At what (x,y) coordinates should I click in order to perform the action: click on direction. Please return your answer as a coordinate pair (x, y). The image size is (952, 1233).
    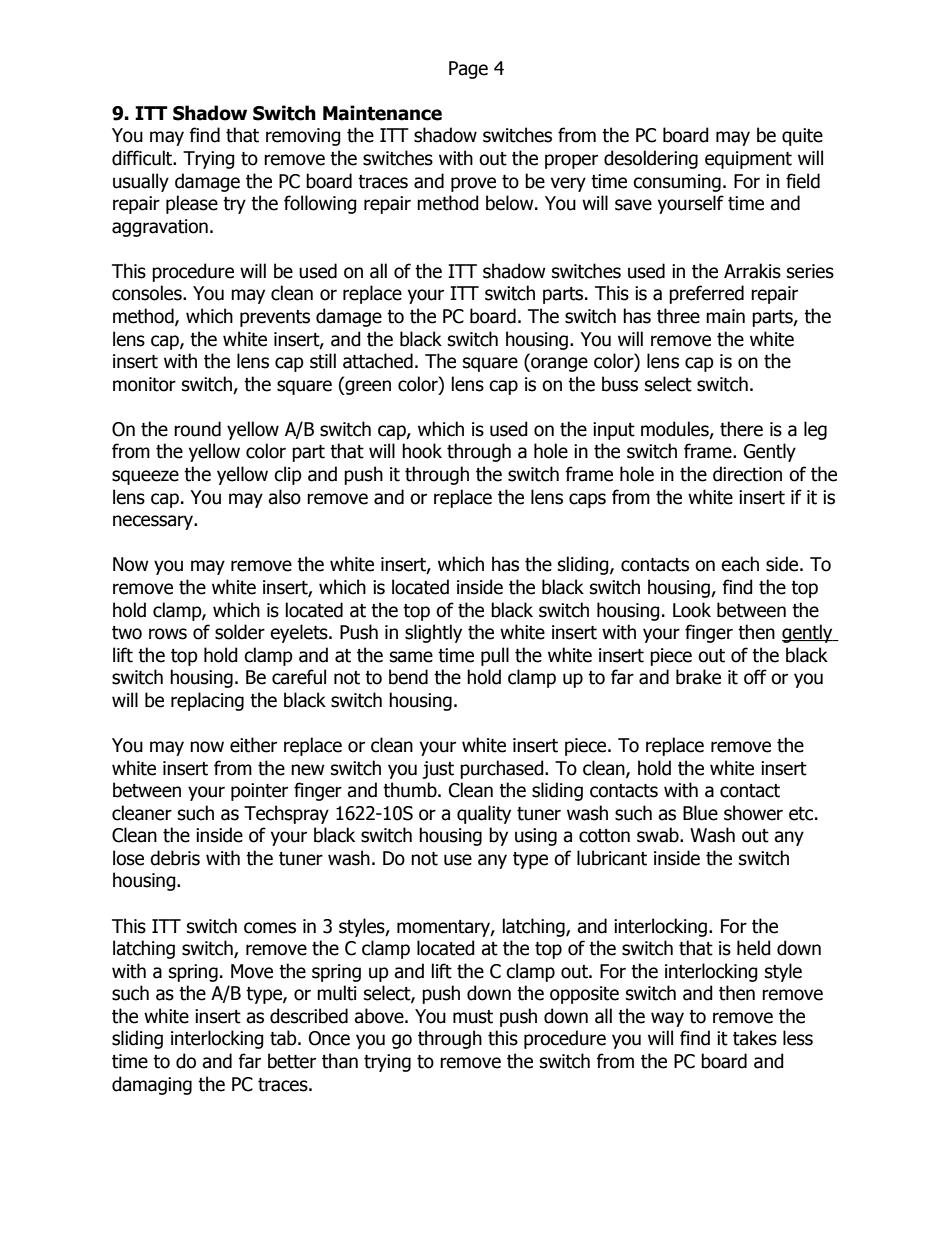
    Looking at the image, I should click on (747, 474).
